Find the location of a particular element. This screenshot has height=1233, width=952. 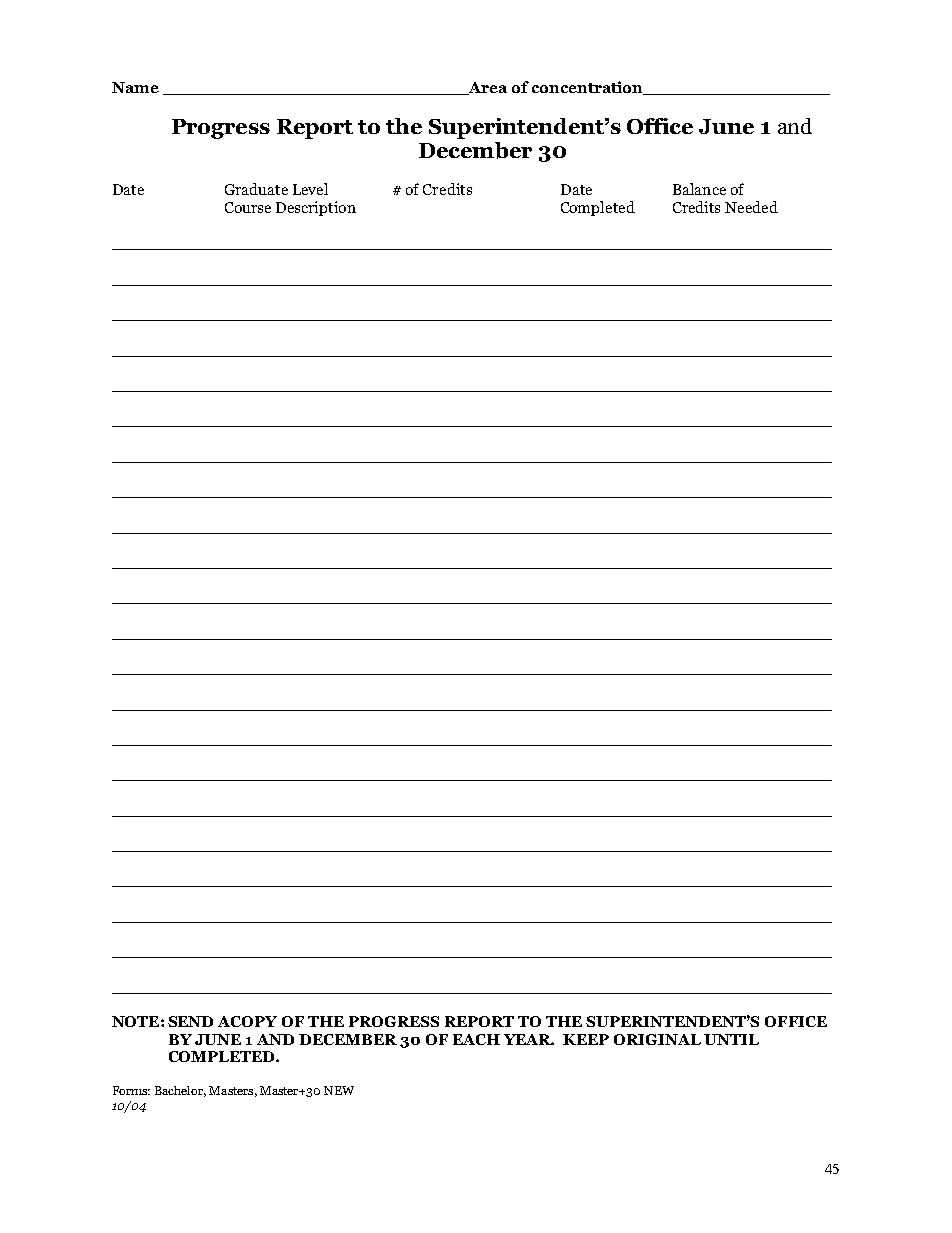

Bachelor is located at coordinates (180, 1091).
